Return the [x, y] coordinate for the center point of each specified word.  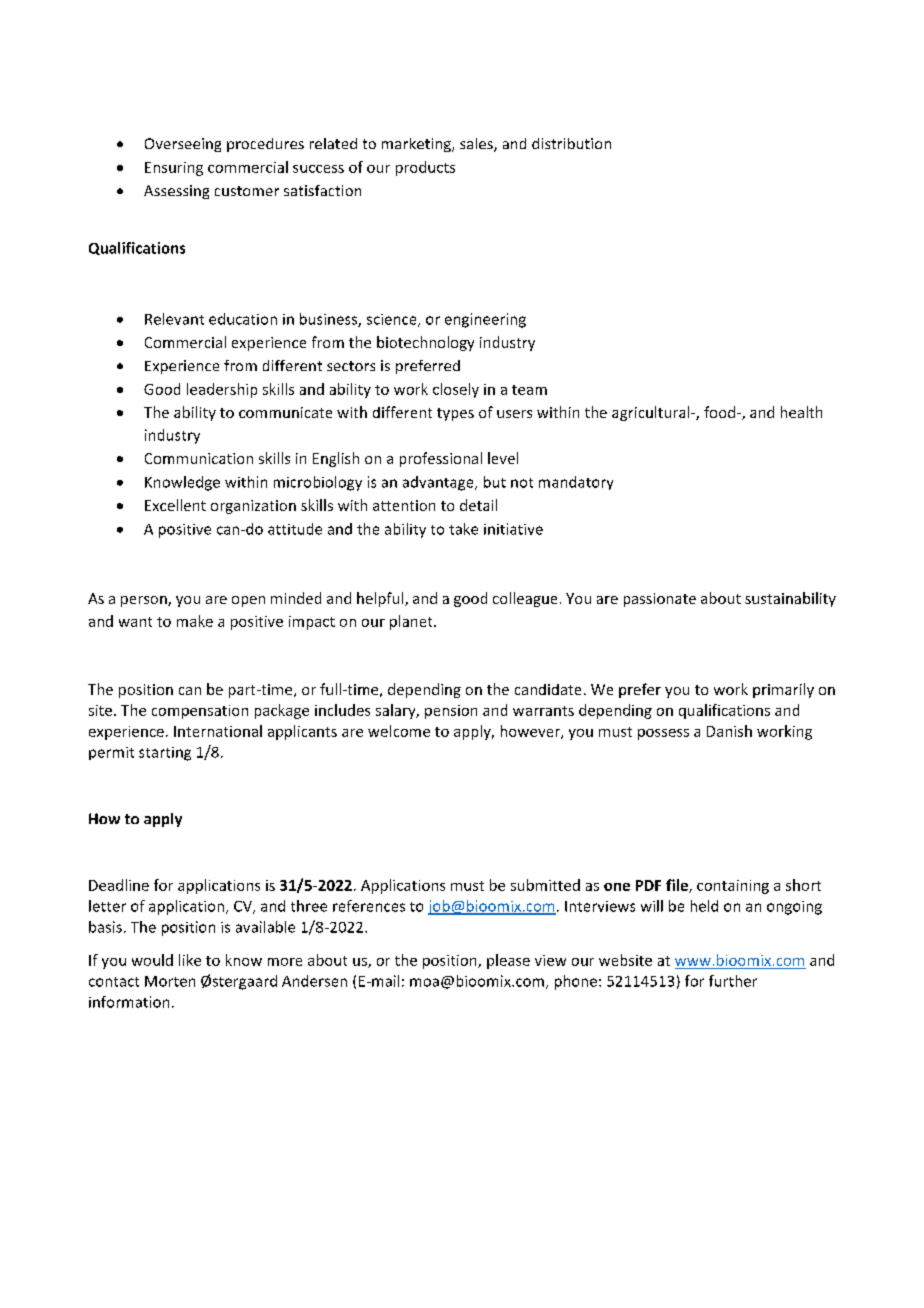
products [425, 168]
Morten [170, 981]
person [145, 601]
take [463, 529]
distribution [571, 143]
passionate [660, 600]
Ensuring [174, 169]
